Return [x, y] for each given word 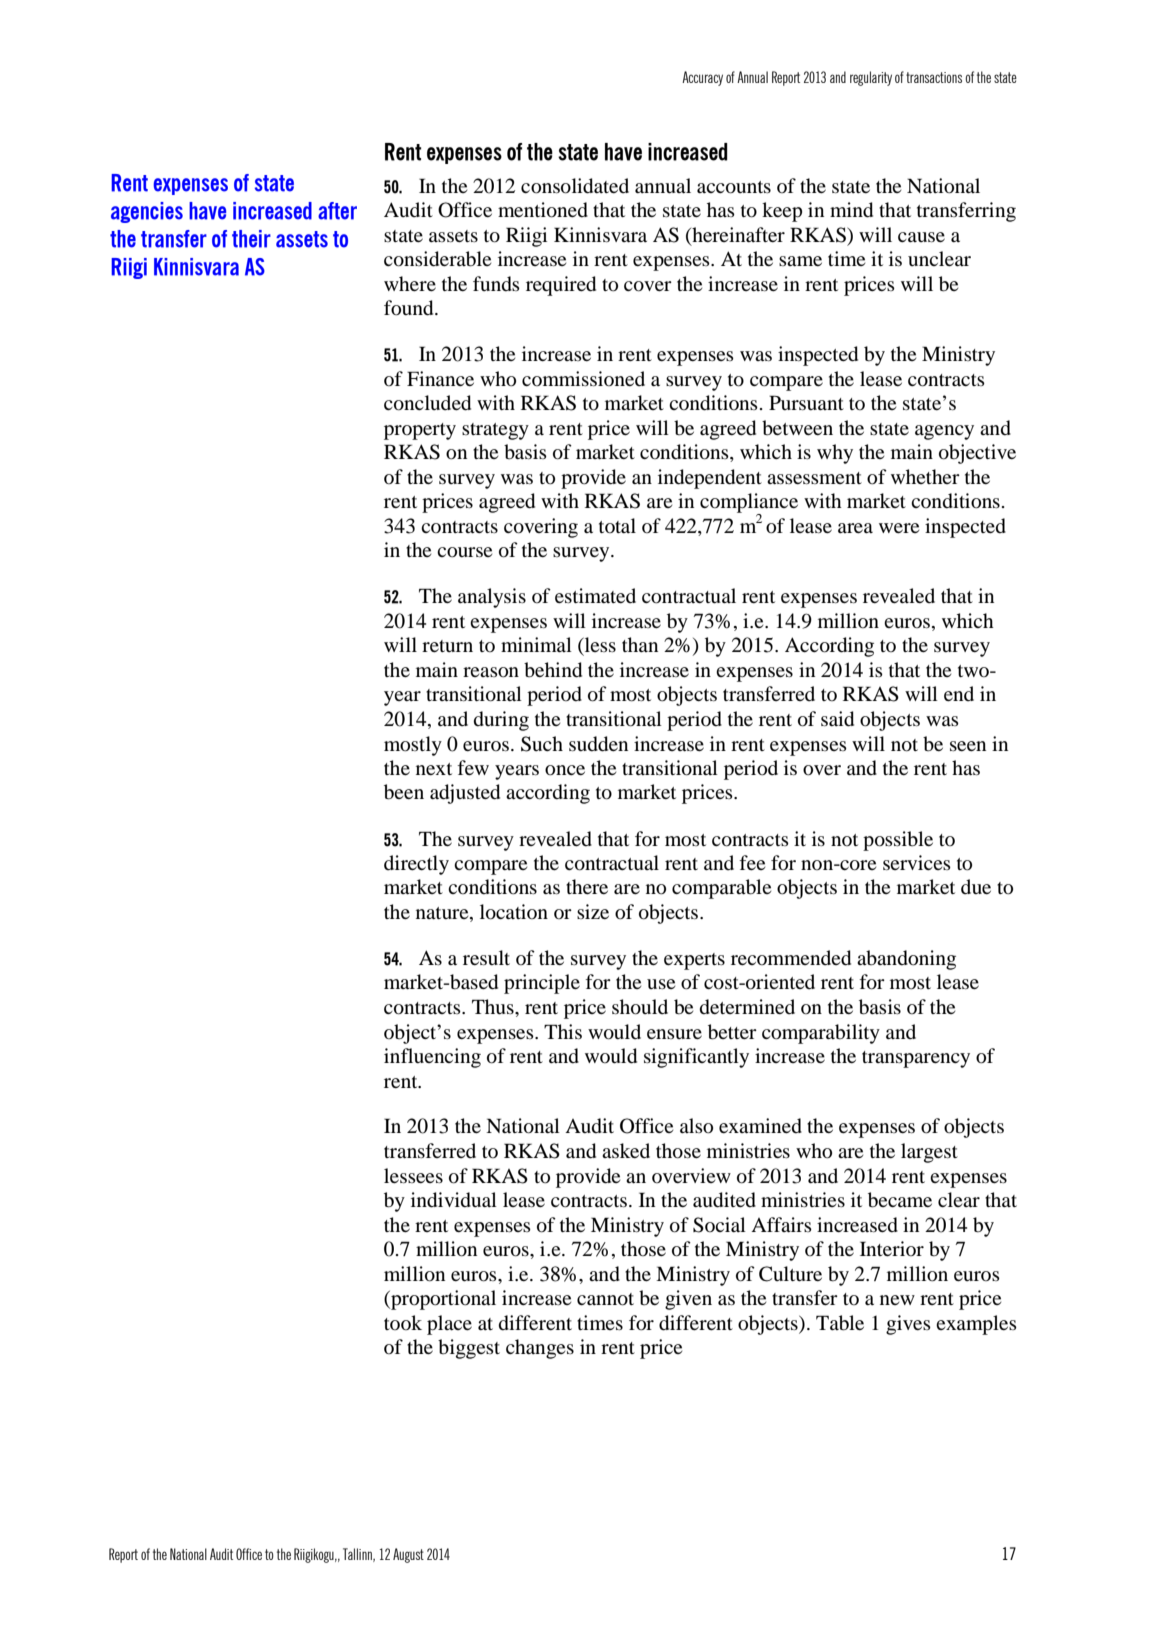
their [251, 239]
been [404, 792]
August [408, 1555]
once [565, 770]
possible [898, 841]
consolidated [575, 186]
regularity [871, 78]
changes [540, 1349]
